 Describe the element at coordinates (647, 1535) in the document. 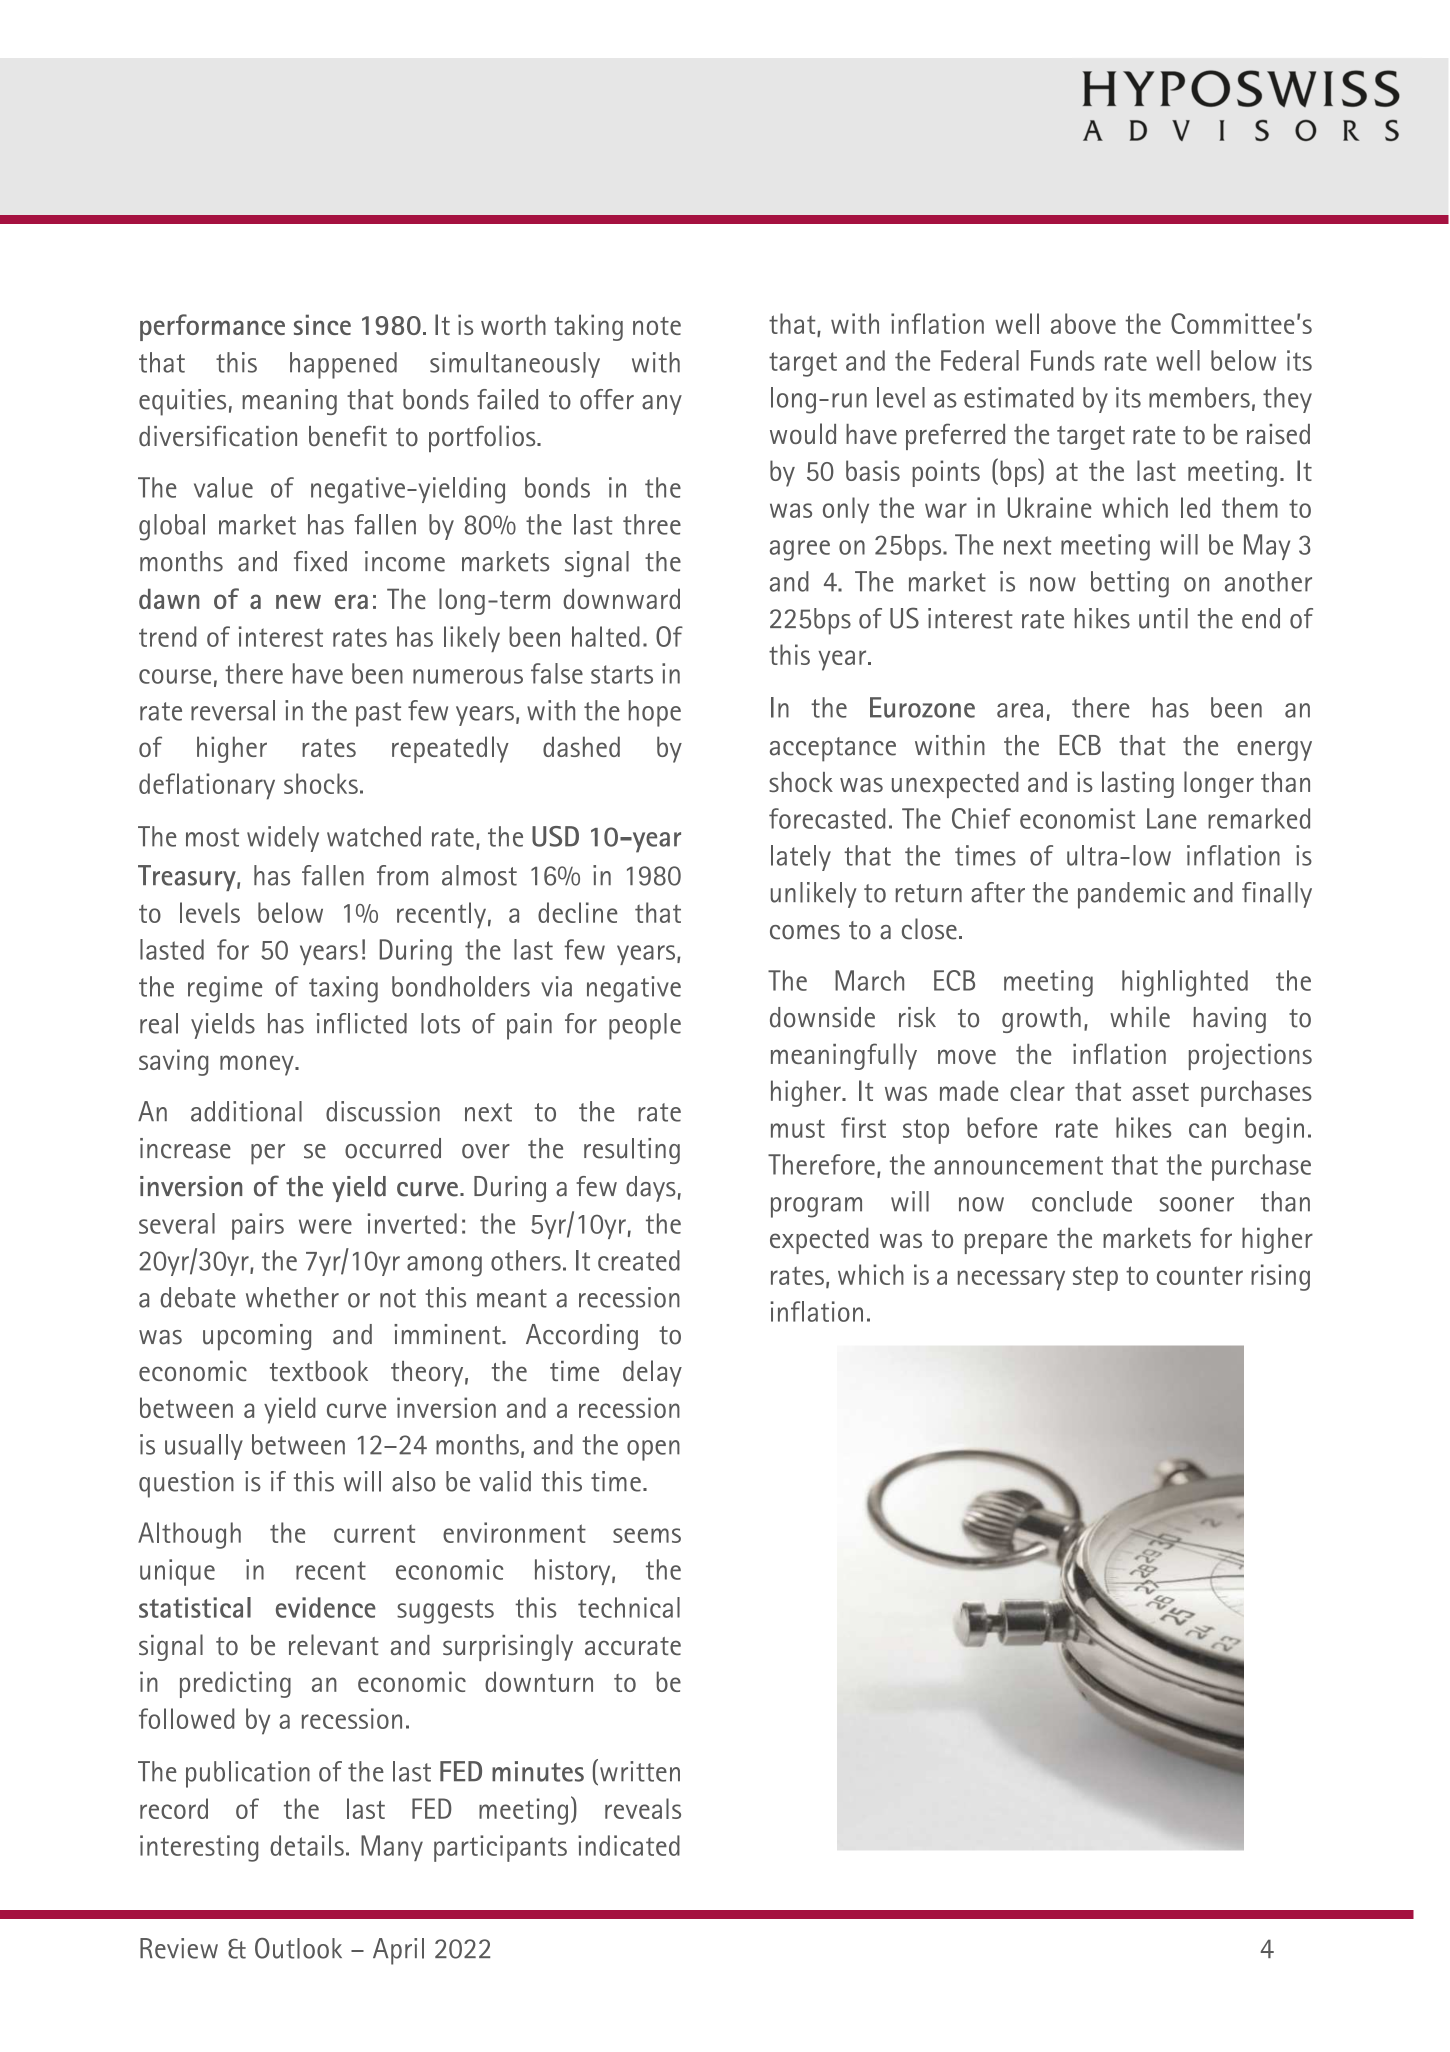

I see `seems` at that location.
